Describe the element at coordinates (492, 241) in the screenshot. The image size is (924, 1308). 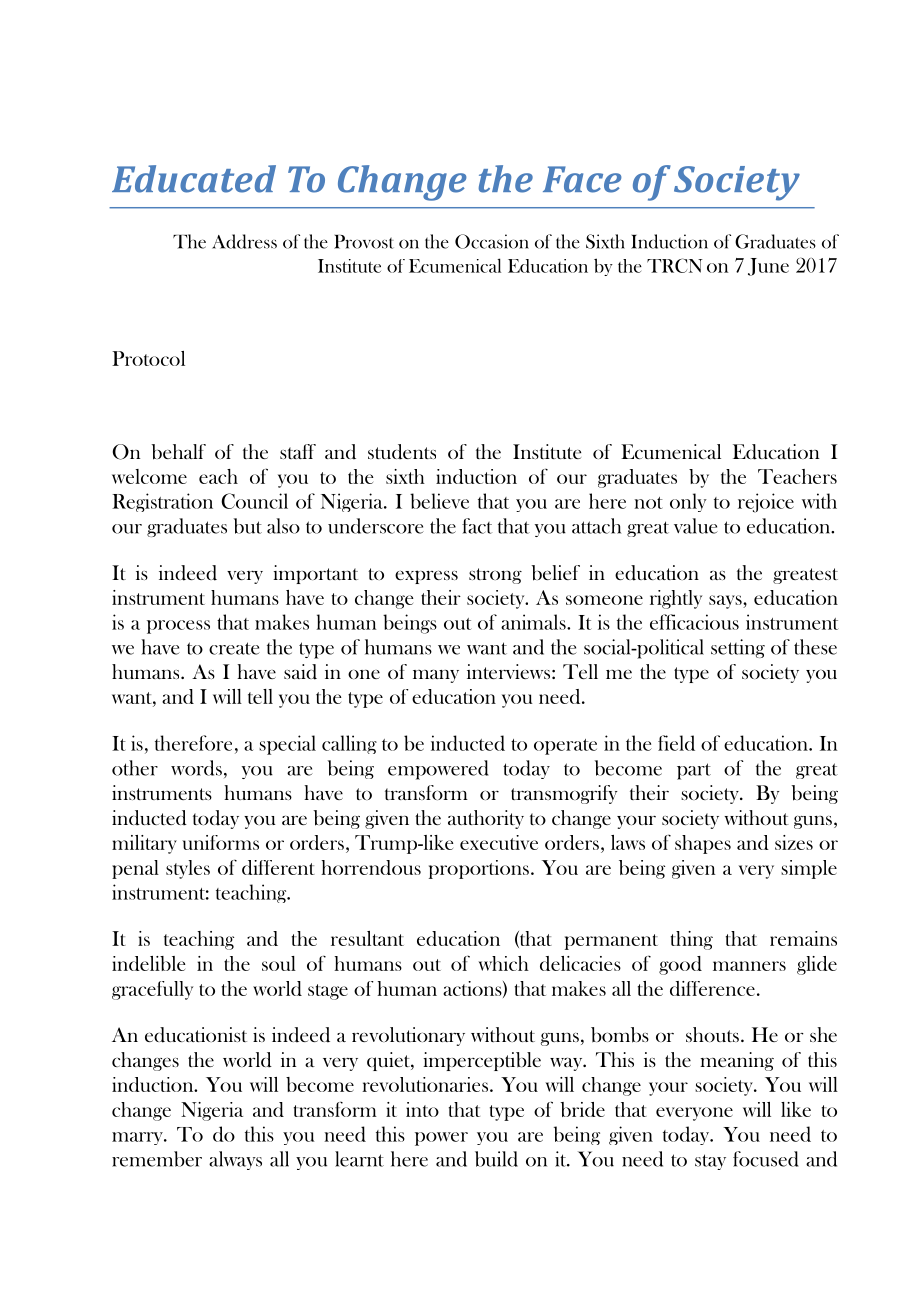
I see `Occasion` at that location.
